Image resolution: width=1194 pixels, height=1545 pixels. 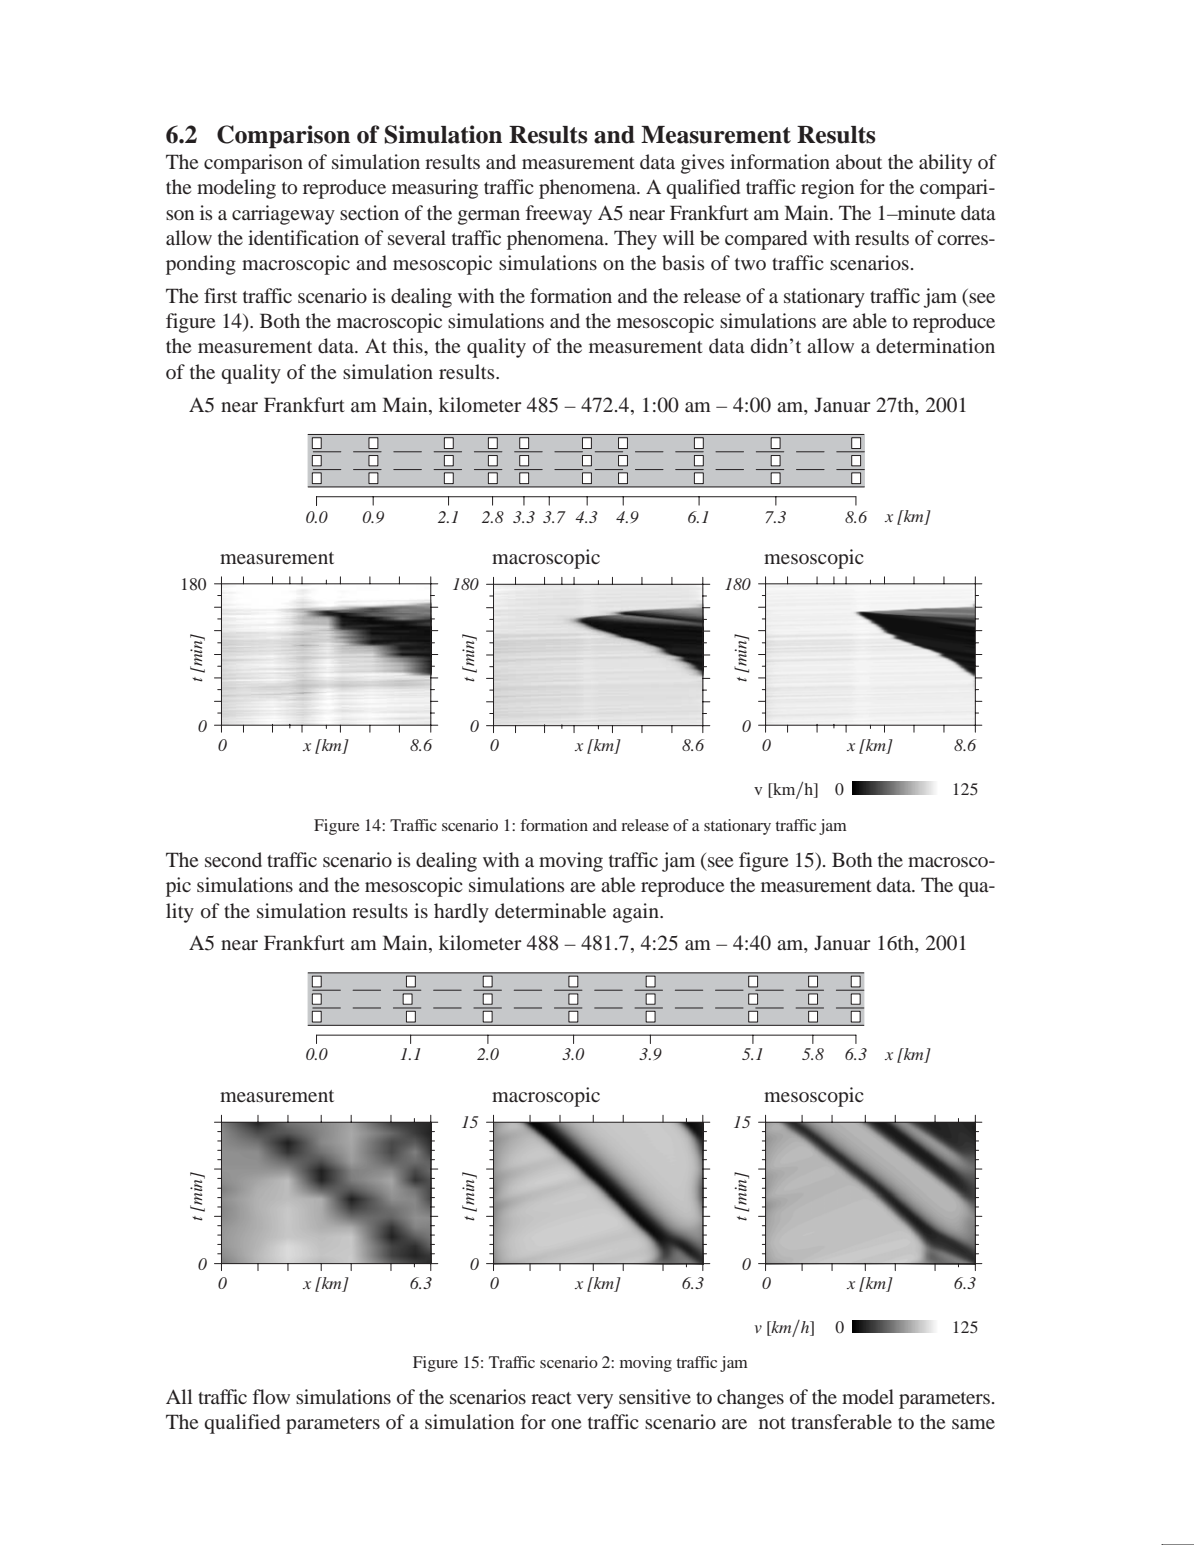 What do you see at coordinates (271, 1396) in the screenshot?
I see `flow` at bounding box center [271, 1396].
